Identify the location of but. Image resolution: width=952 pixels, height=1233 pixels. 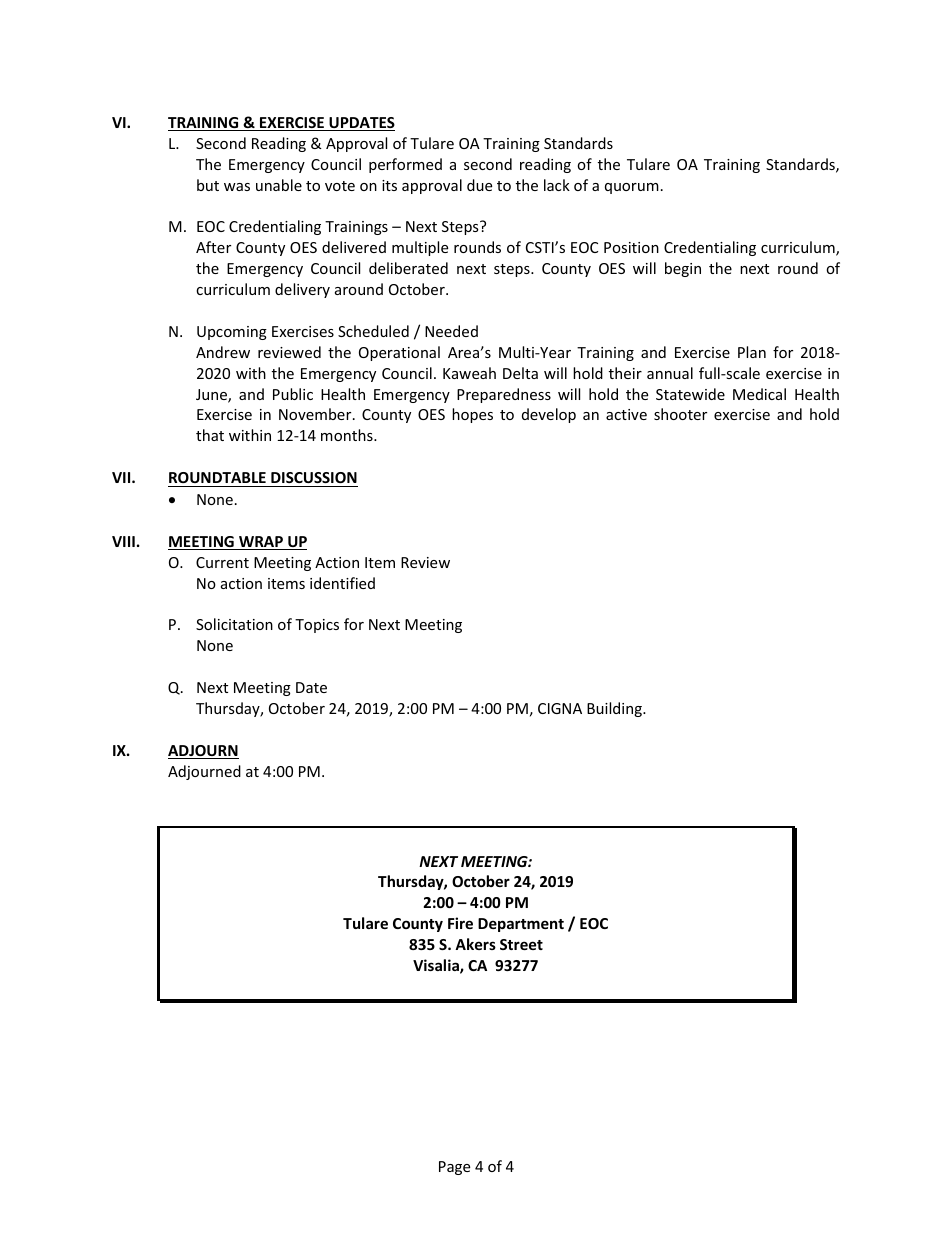
(208, 185).
